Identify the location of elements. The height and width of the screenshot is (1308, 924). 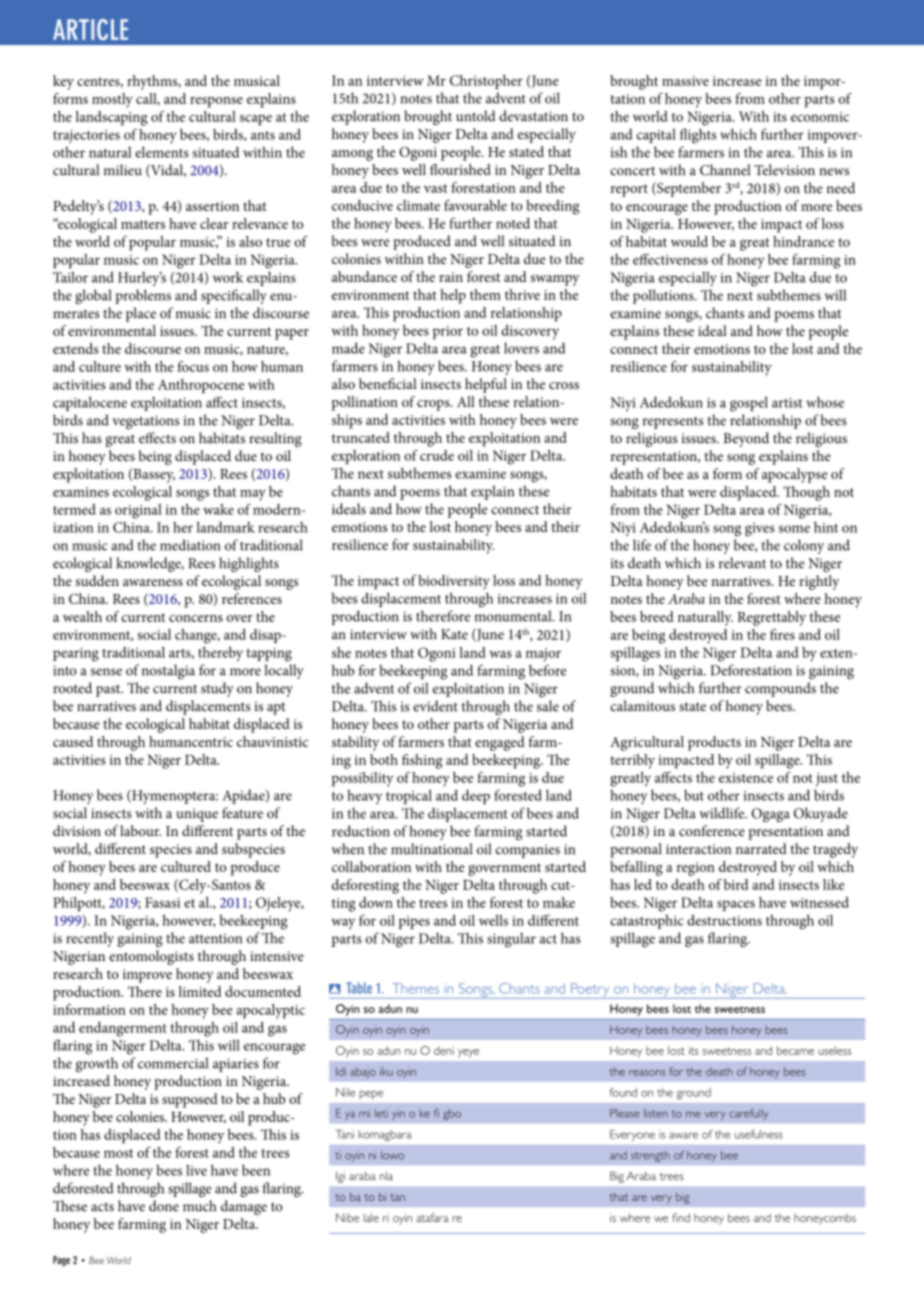
(162, 152).
